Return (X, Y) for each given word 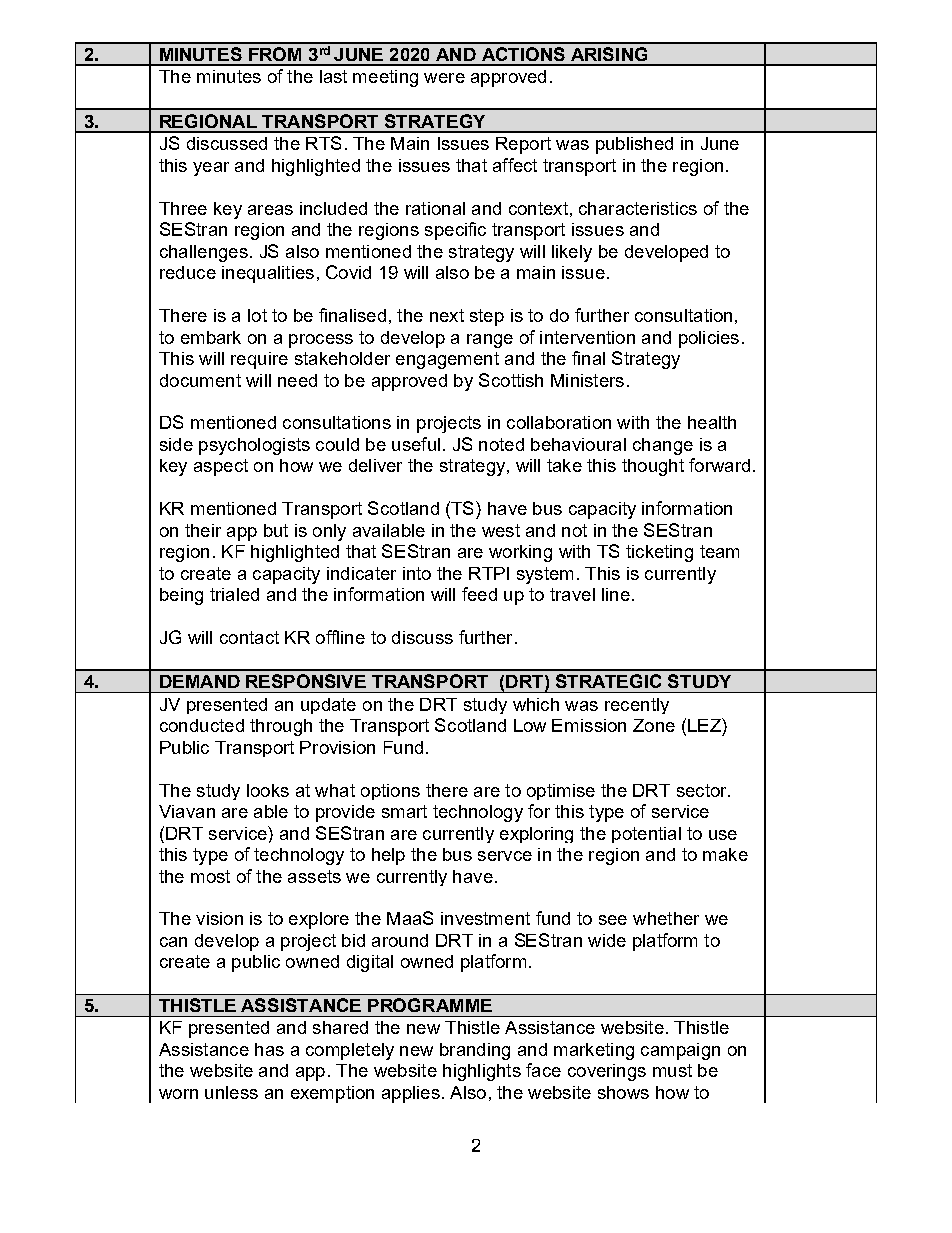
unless (231, 1092)
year (211, 169)
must (672, 1070)
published (634, 145)
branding (475, 1051)
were (444, 78)
